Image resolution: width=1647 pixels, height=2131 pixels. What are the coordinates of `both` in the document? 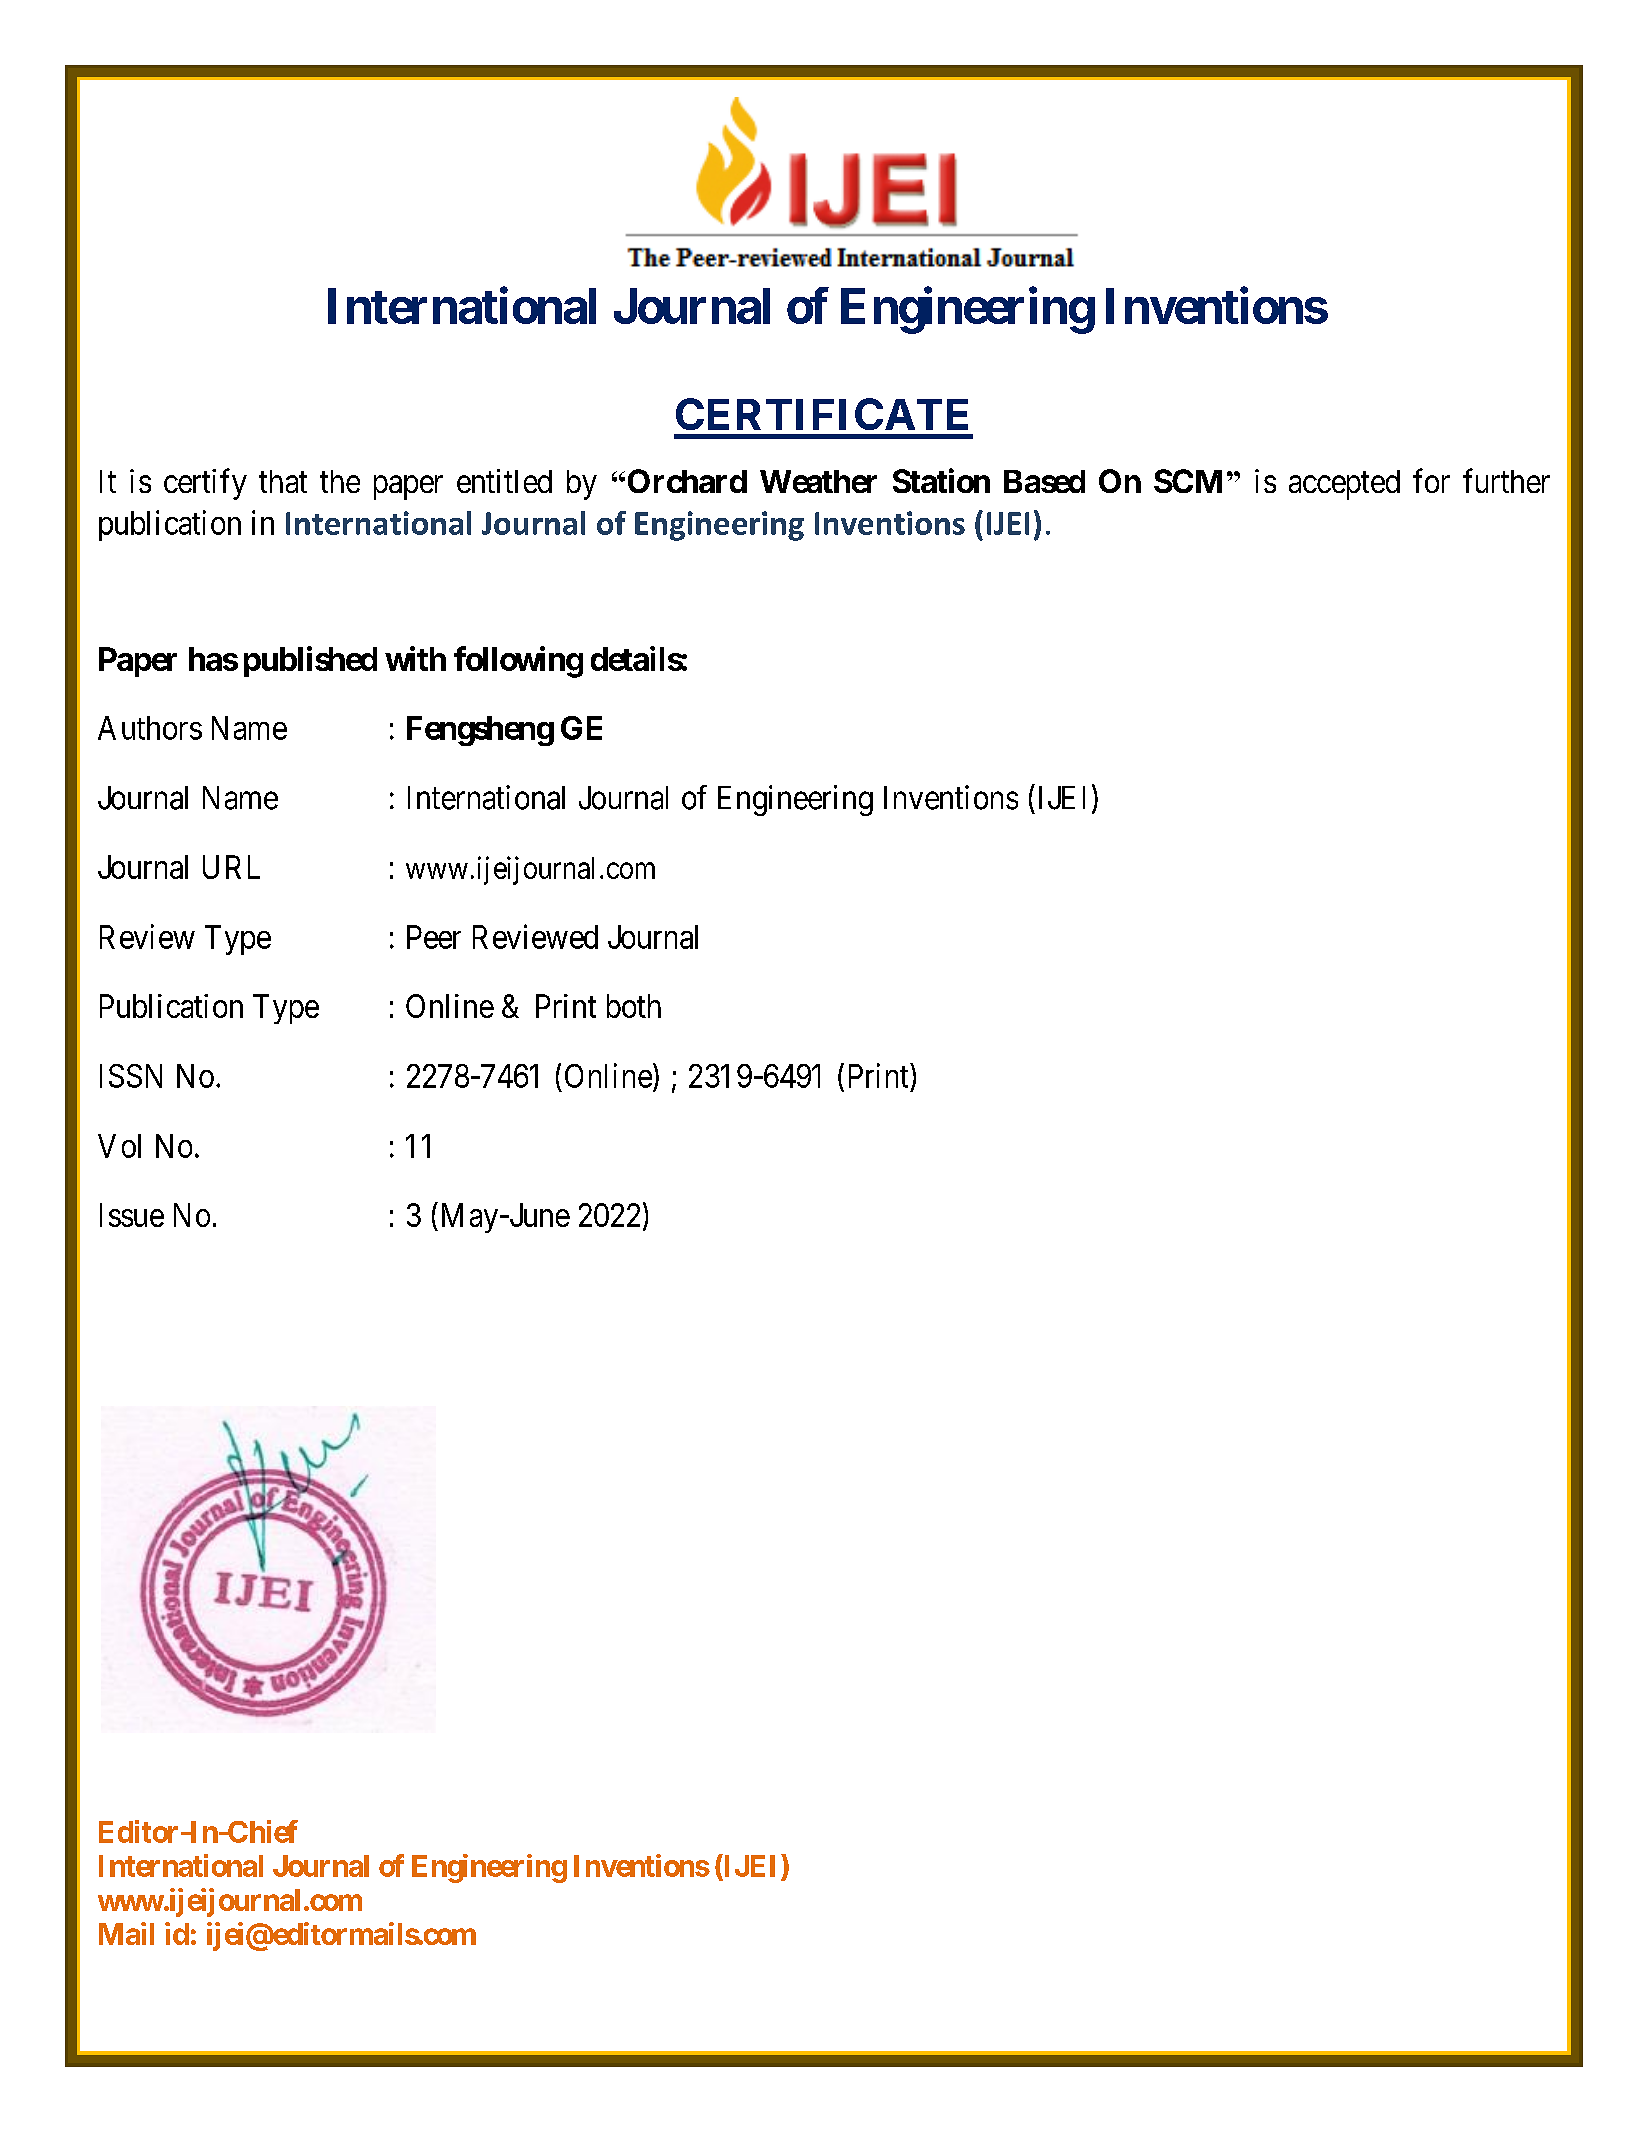 It's located at (634, 1006).
